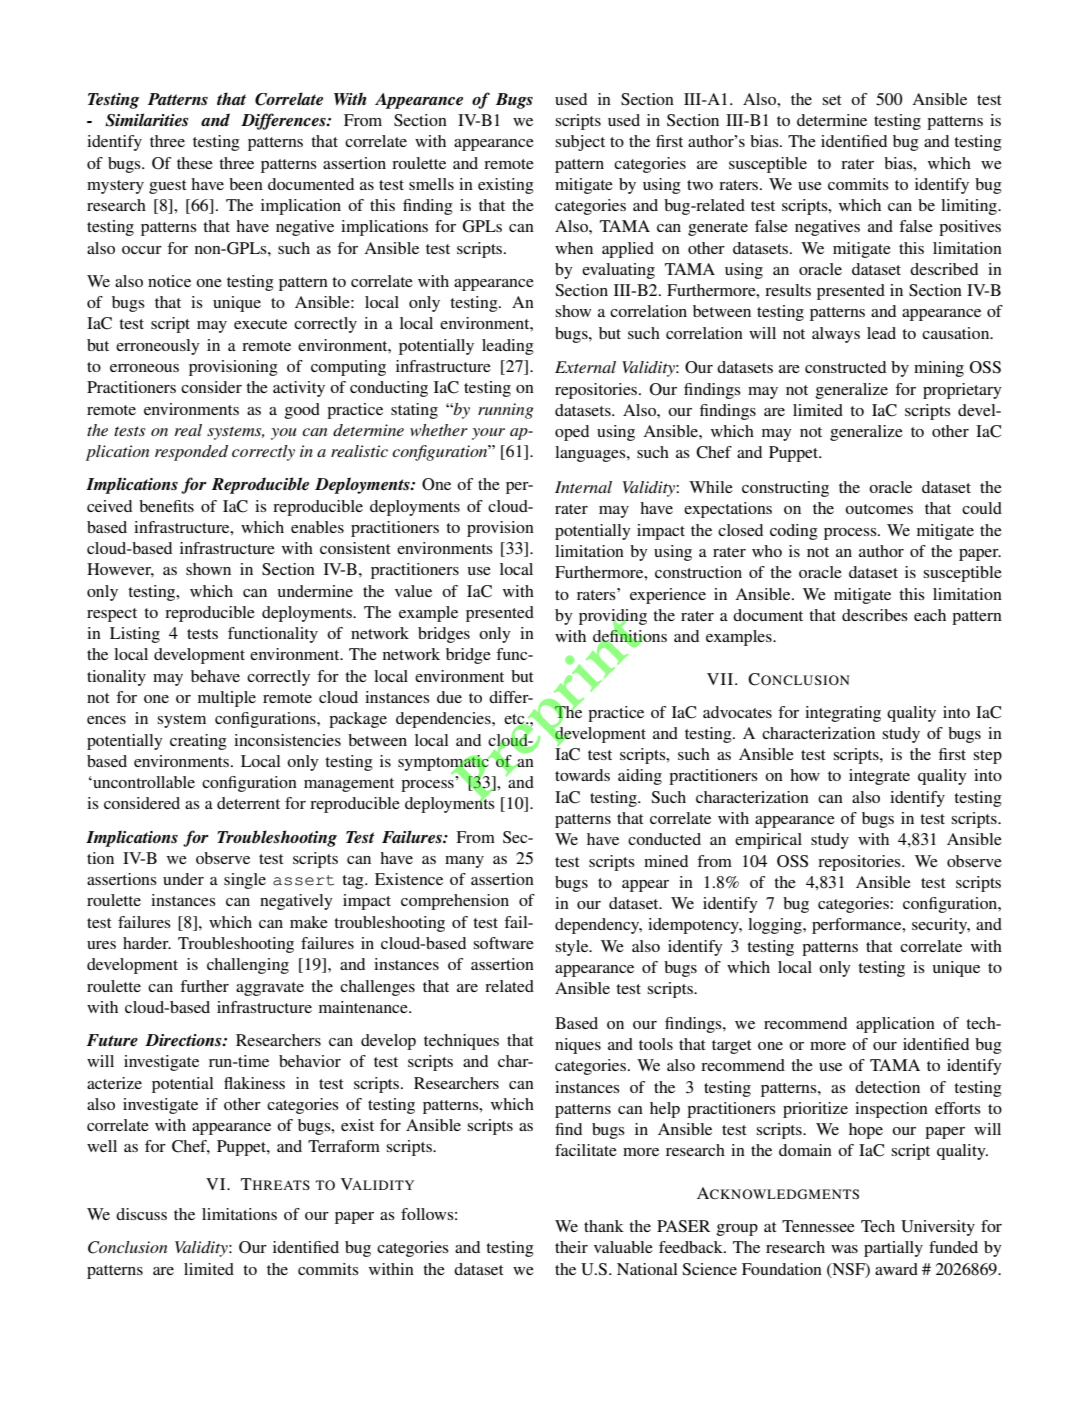 Image resolution: width=1089 pixels, height=1409 pixels. What do you see at coordinates (845, 367) in the page?
I see `constructed` at bounding box center [845, 367].
